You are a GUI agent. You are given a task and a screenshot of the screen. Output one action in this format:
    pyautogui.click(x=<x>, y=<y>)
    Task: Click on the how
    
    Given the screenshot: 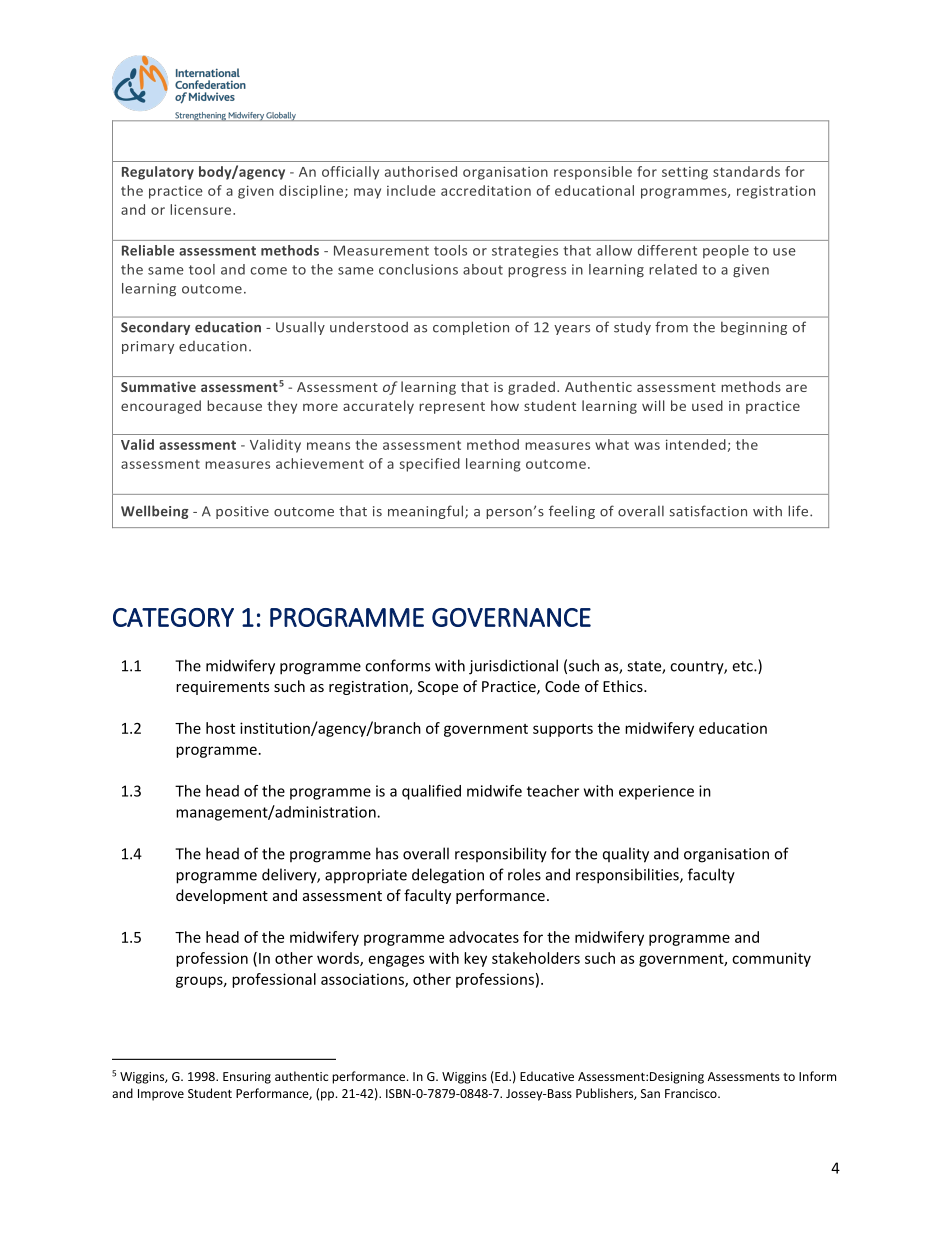 What is the action you would take?
    pyautogui.click(x=505, y=405)
